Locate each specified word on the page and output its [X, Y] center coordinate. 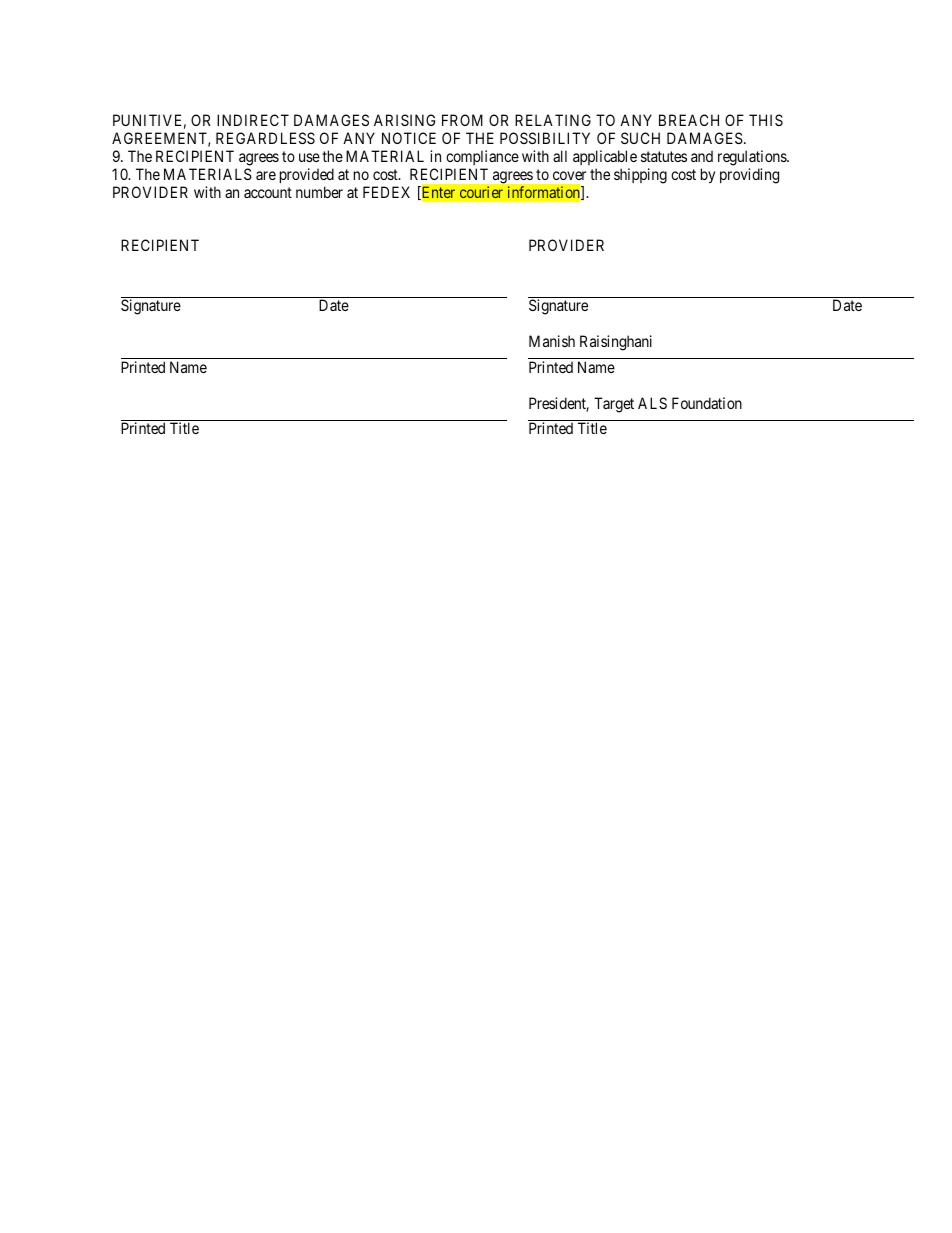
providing [749, 176]
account [268, 192]
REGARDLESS [265, 138]
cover [569, 175]
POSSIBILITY [545, 138]
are [266, 175]
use [309, 157]
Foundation [707, 403]
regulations [753, 158]
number [319, 192]
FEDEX [386, 192]
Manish [552, 341]
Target [614, 405]
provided [307, 175]
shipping [640, 176]
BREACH [689, 120]
